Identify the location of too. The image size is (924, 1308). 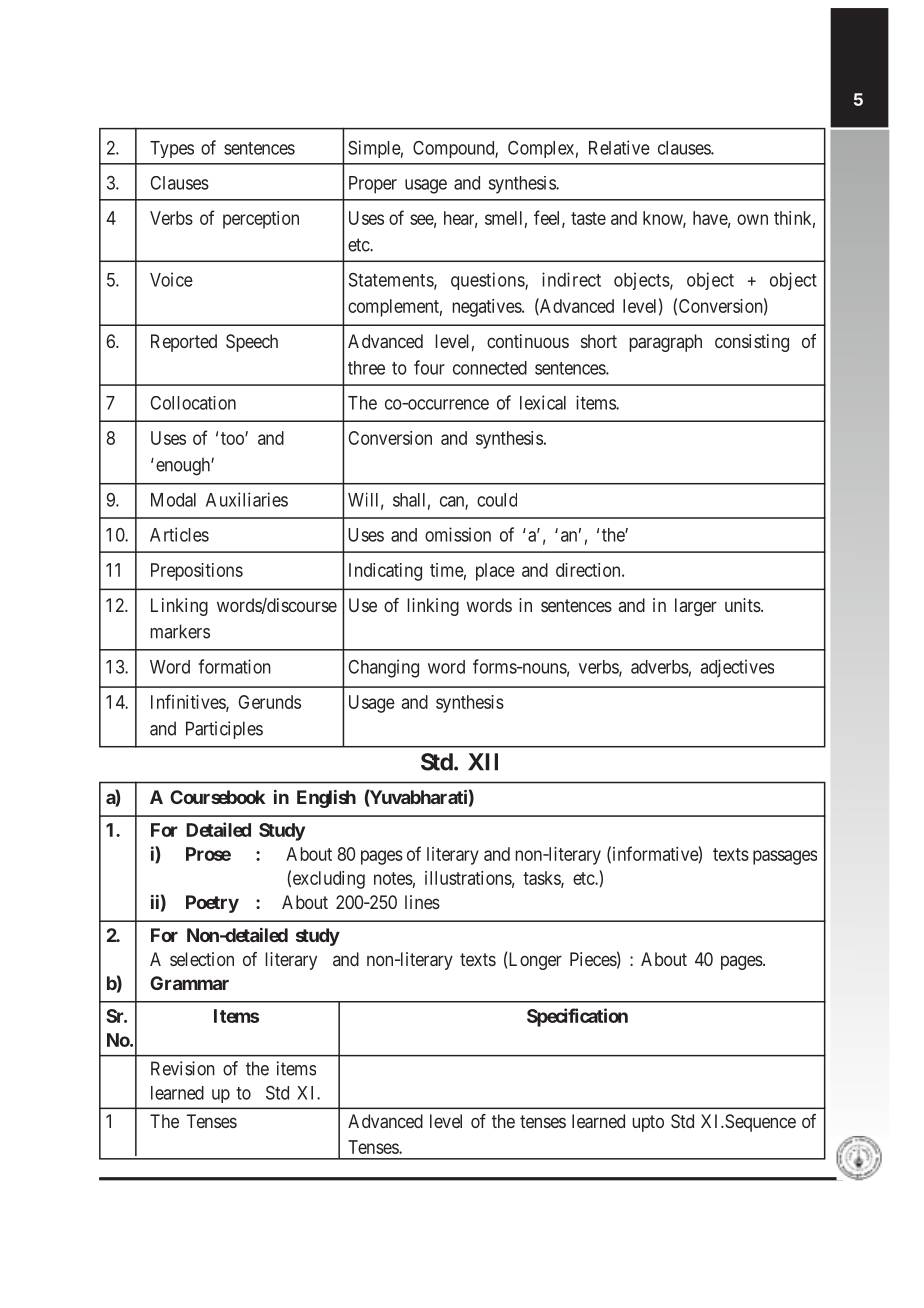
(233, 438).
